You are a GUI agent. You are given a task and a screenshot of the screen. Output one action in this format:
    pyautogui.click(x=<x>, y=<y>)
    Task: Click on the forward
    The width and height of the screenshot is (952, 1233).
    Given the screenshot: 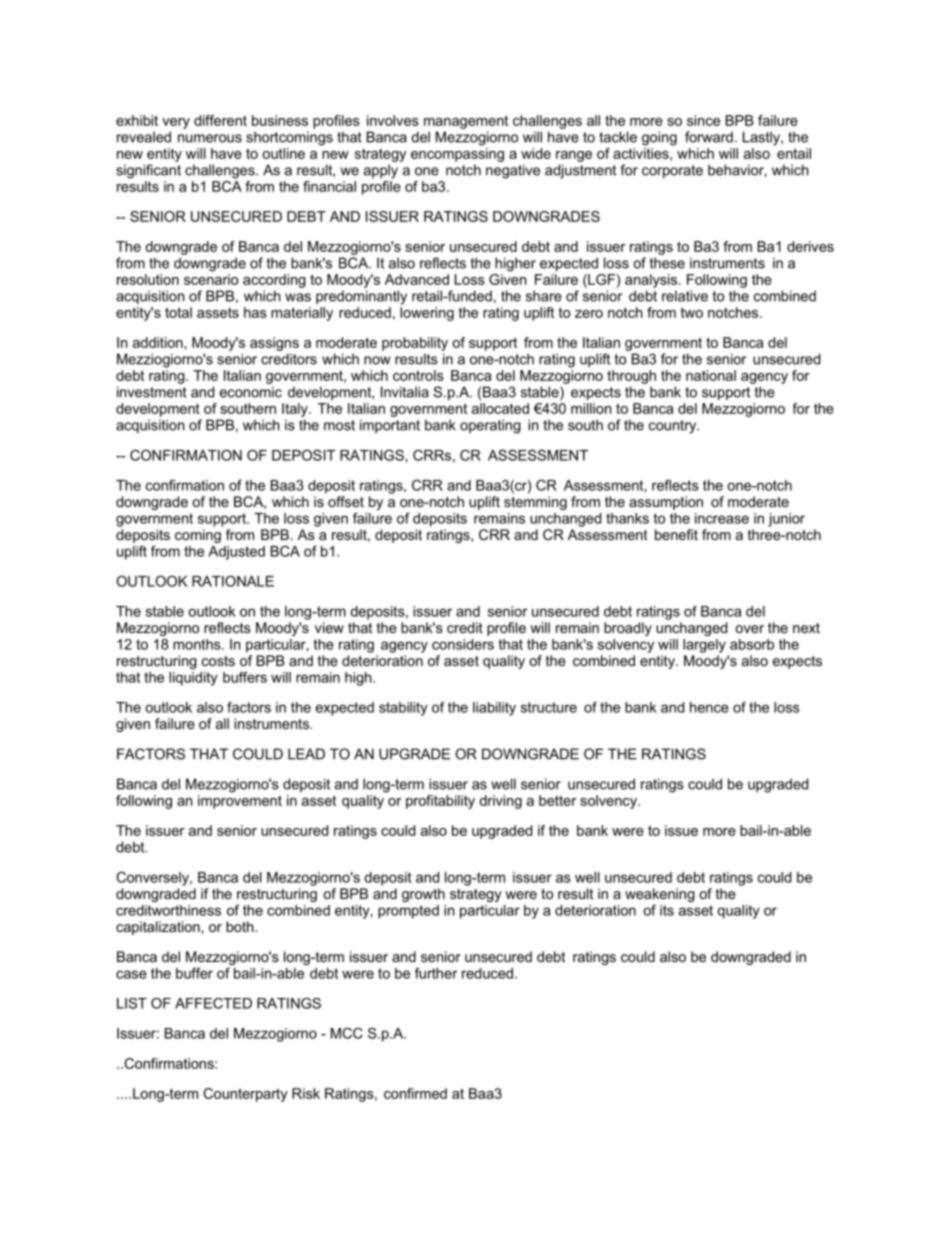 What is the action you would take?
    pyautogui.click(x=709, y=137)
